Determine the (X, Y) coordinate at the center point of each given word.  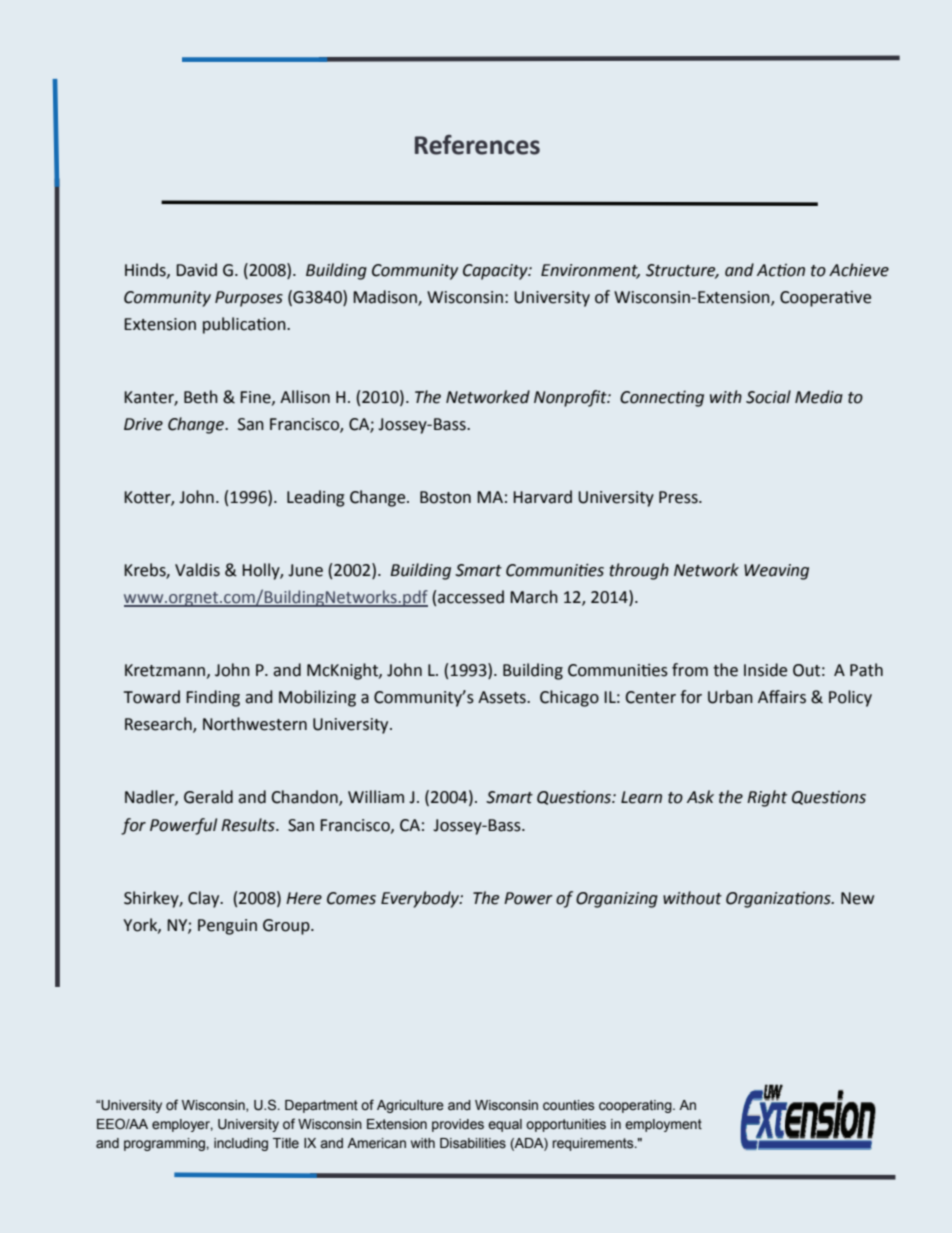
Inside (765, 670)
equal (505, 1125)
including (241, 1144)
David (196, 270)
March (534, 597)
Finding (213, 698)
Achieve (859, 270)
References (477, 145)
